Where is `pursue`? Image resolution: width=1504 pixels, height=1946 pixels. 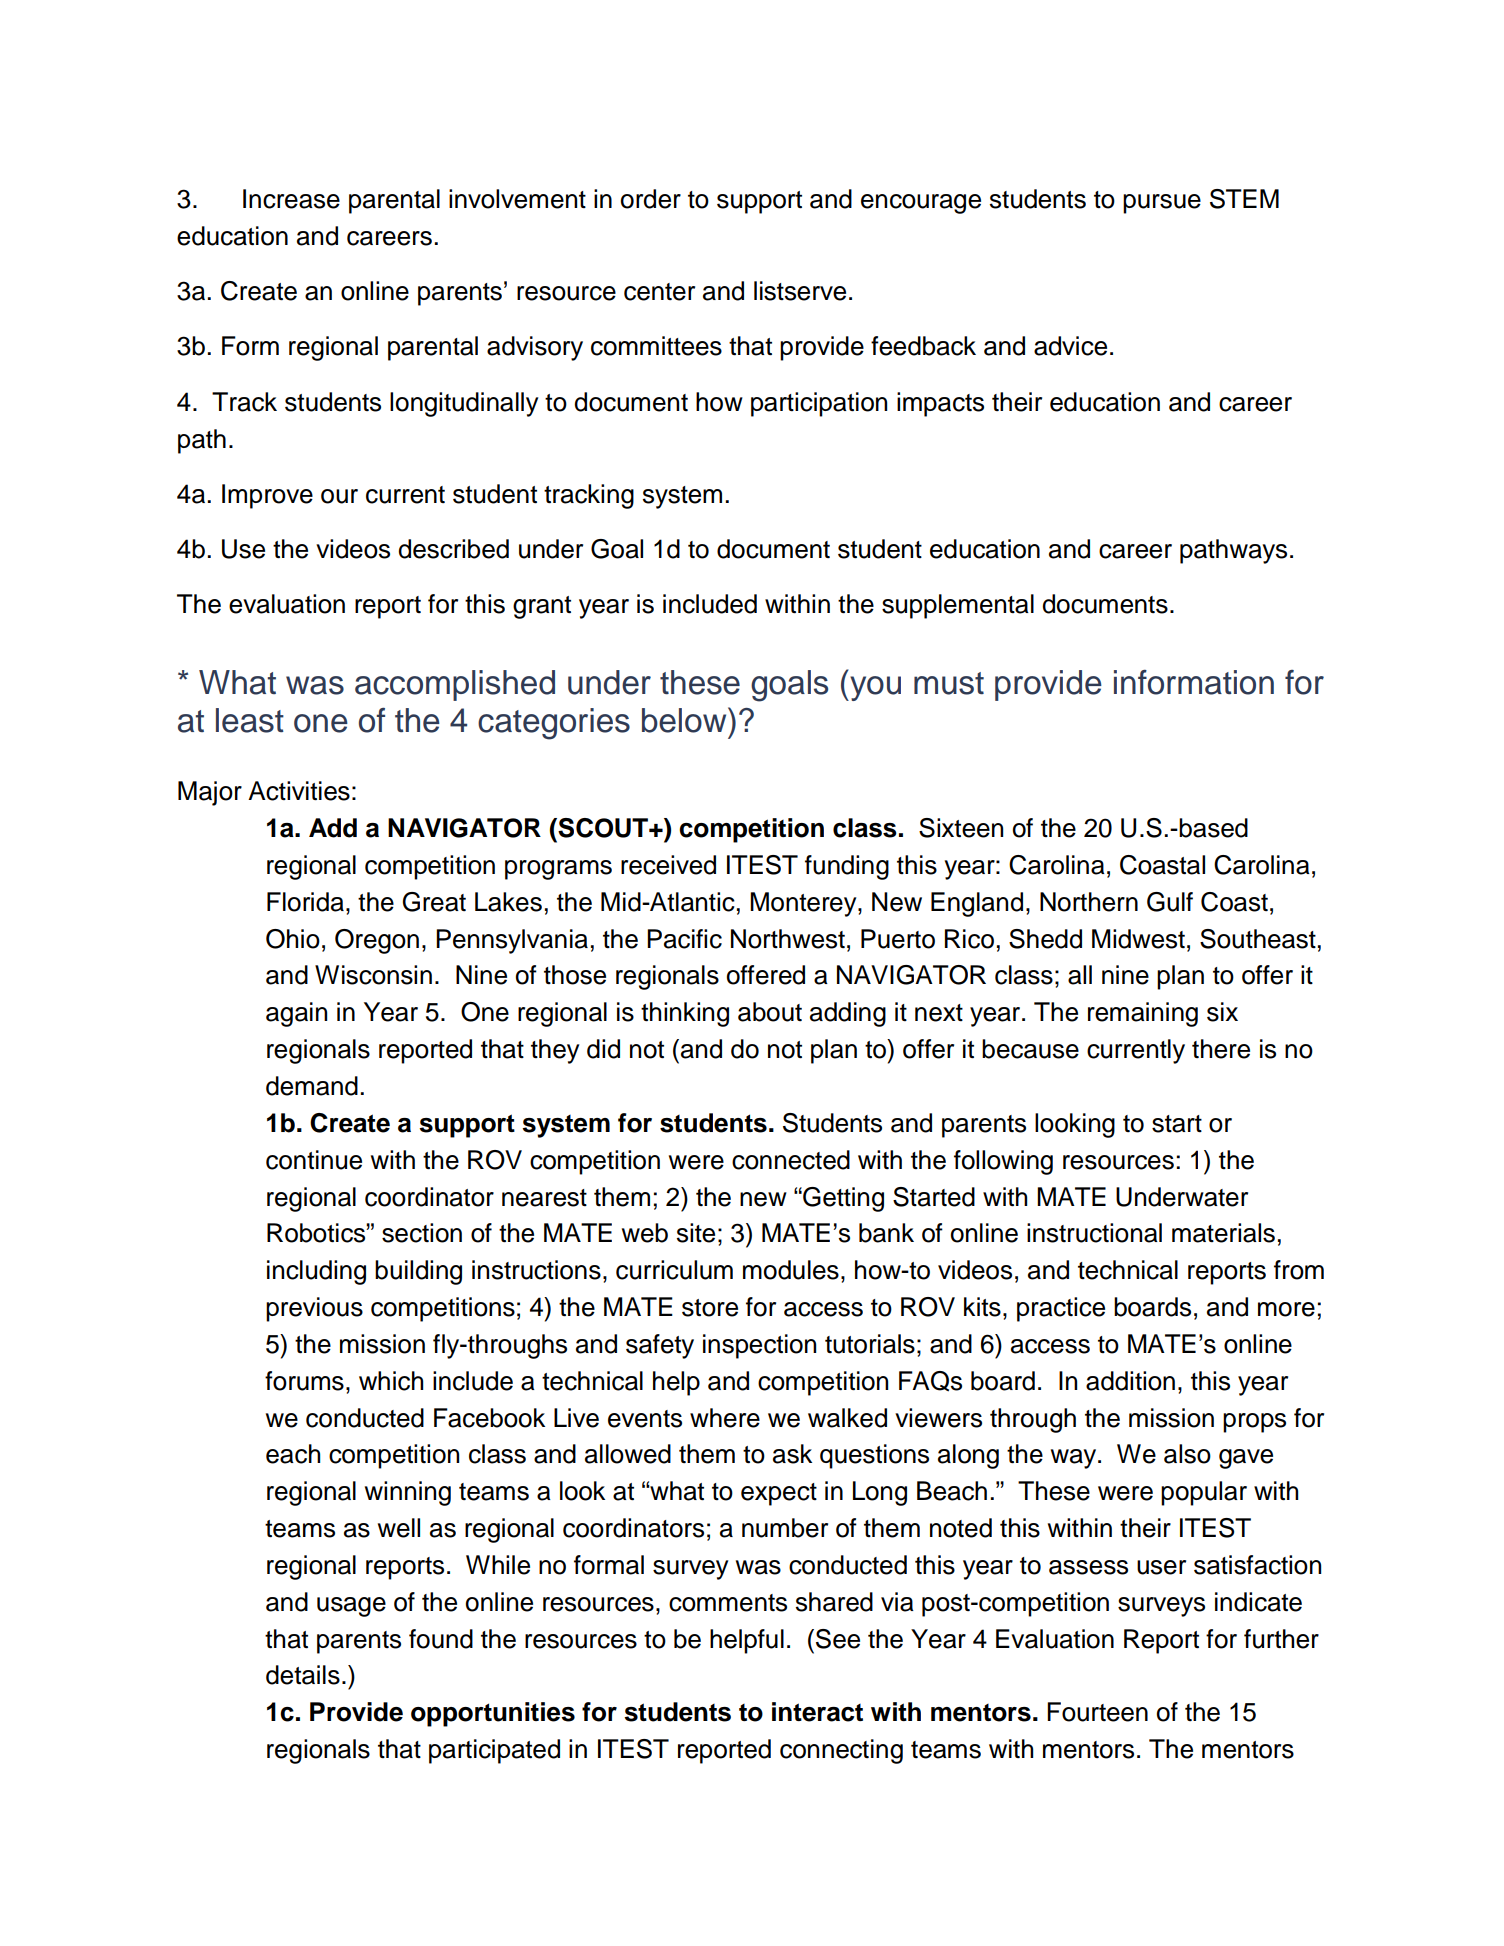
pursue is located at coordinates (1162, 204).
